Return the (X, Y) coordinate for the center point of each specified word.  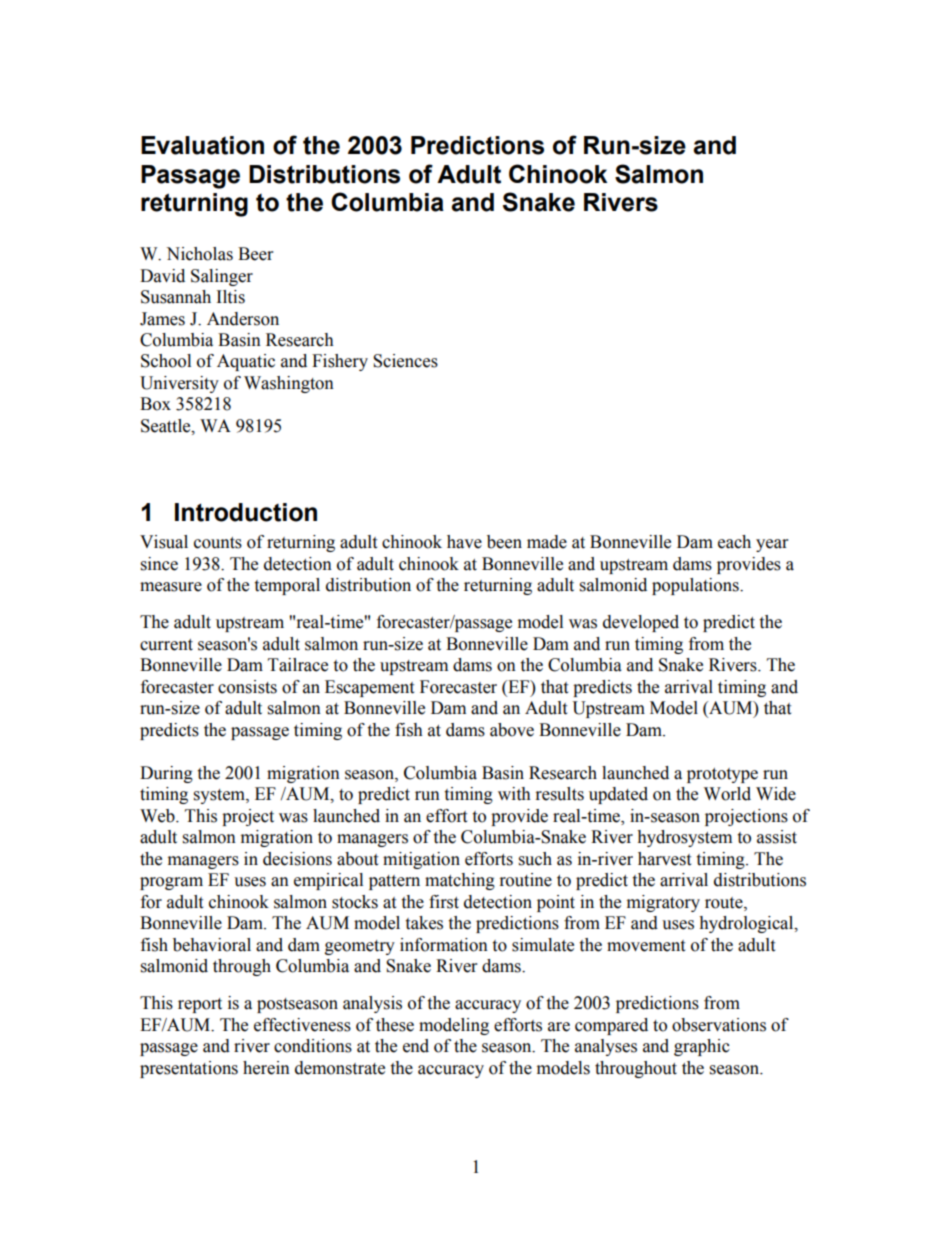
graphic (702, 1047)
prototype (722, 775)
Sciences (405, 361)
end (416, 1046)
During (166, 774)
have (464, 542)
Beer (255, 254)
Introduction (246, 512)
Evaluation (202, 145)
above (512, 730)
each (734, 542)
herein (266, 1068)
